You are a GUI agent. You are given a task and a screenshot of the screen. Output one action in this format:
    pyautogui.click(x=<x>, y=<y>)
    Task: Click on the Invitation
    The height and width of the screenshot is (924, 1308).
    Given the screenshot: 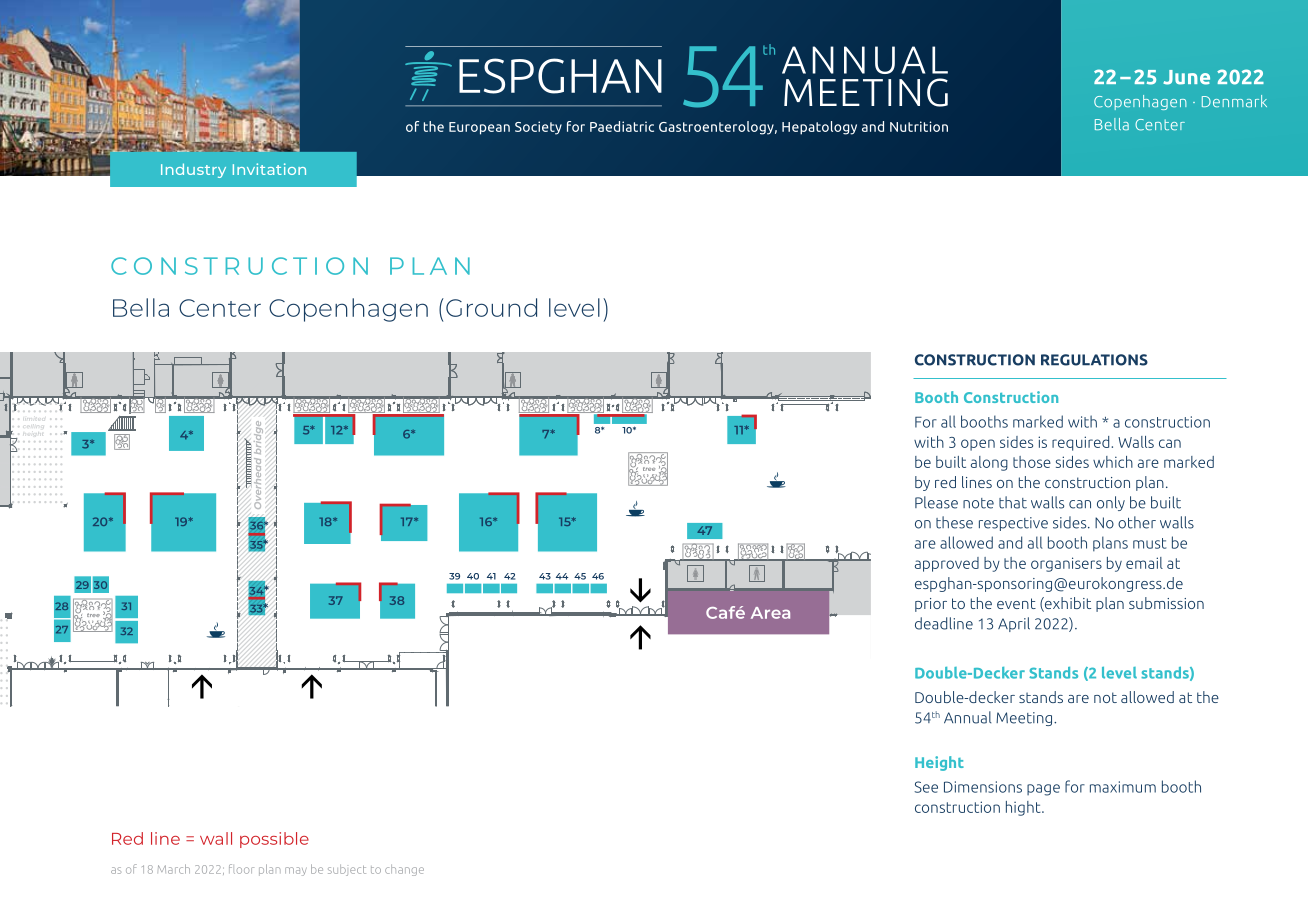 What is the action you would take?
    pyautogui.click(x=269, y=169)
